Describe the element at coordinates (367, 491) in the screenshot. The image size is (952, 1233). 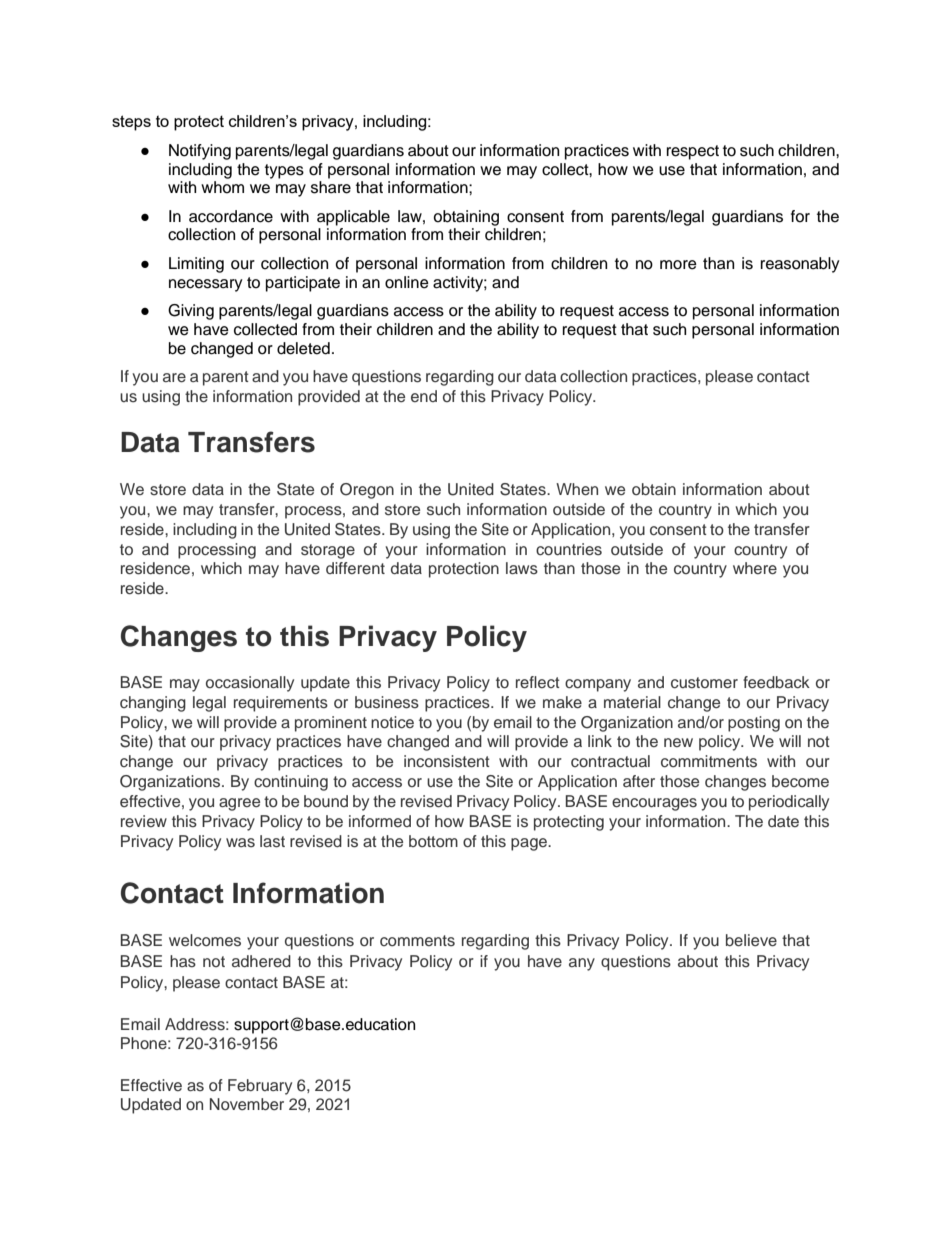
I see `Oregon` at that location.
